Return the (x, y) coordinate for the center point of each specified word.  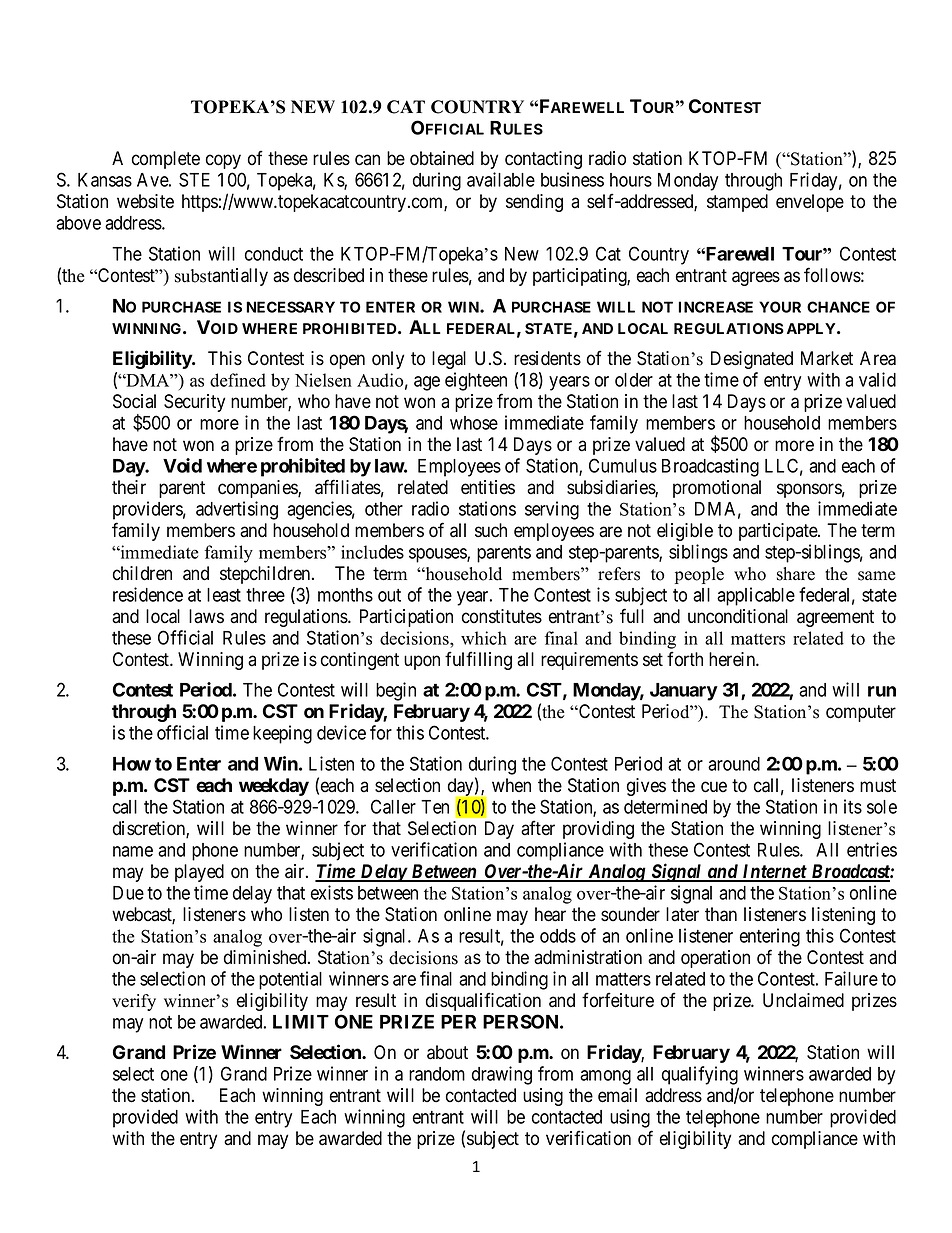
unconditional (738, 616)
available (501, 179)
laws (206, 616)
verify (134, 1002)
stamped (737, 203)
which (484, 638)
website (145, 201)
